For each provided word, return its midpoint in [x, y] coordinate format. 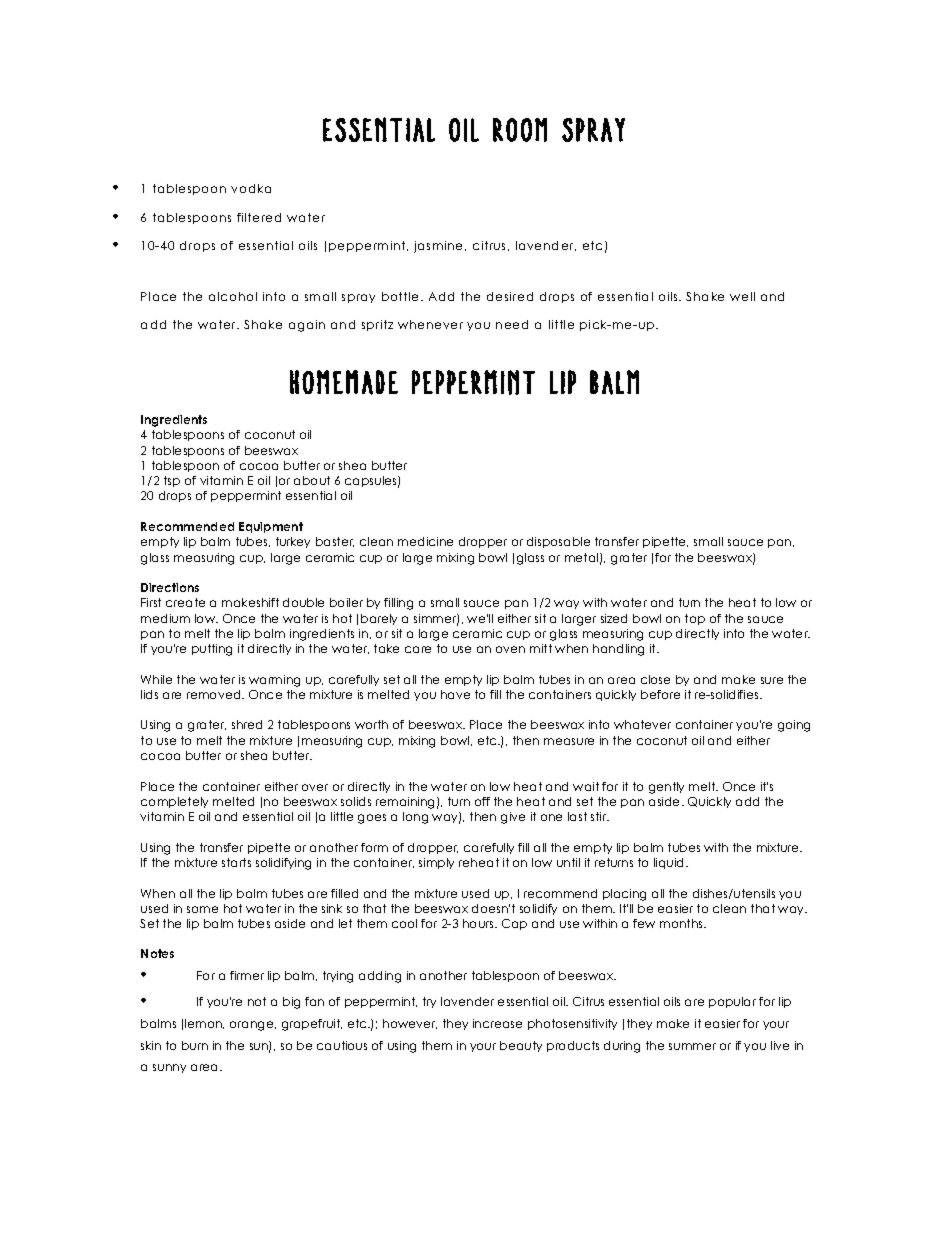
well [742, 296]
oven [510, 649]
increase [497, 1023]
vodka [251, 188]
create [185, 602]
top [695, 619]
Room [520, 130]
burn [195, 1045]
